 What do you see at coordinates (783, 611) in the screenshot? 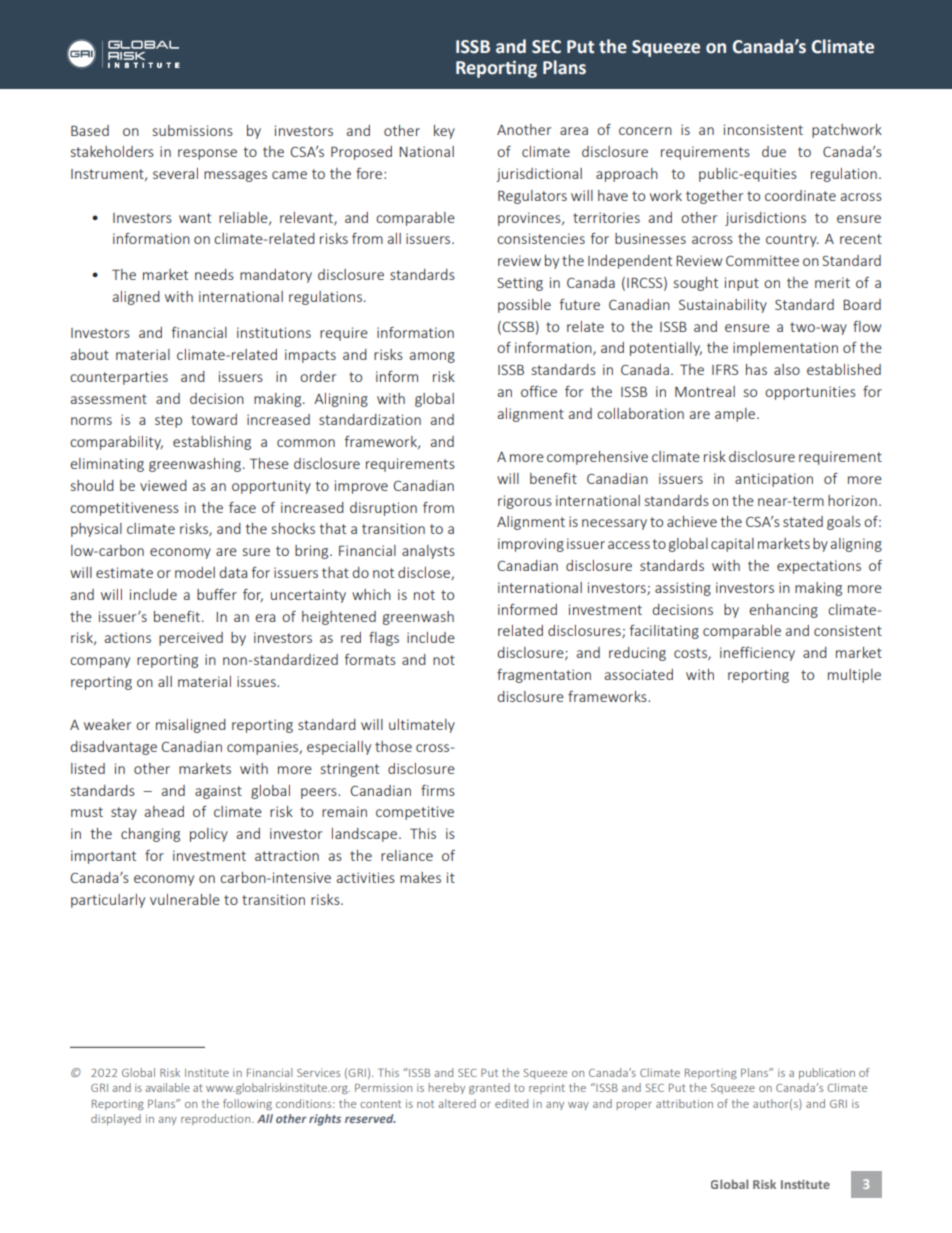
I see `enhancing` at bounding box center [783, 611].
